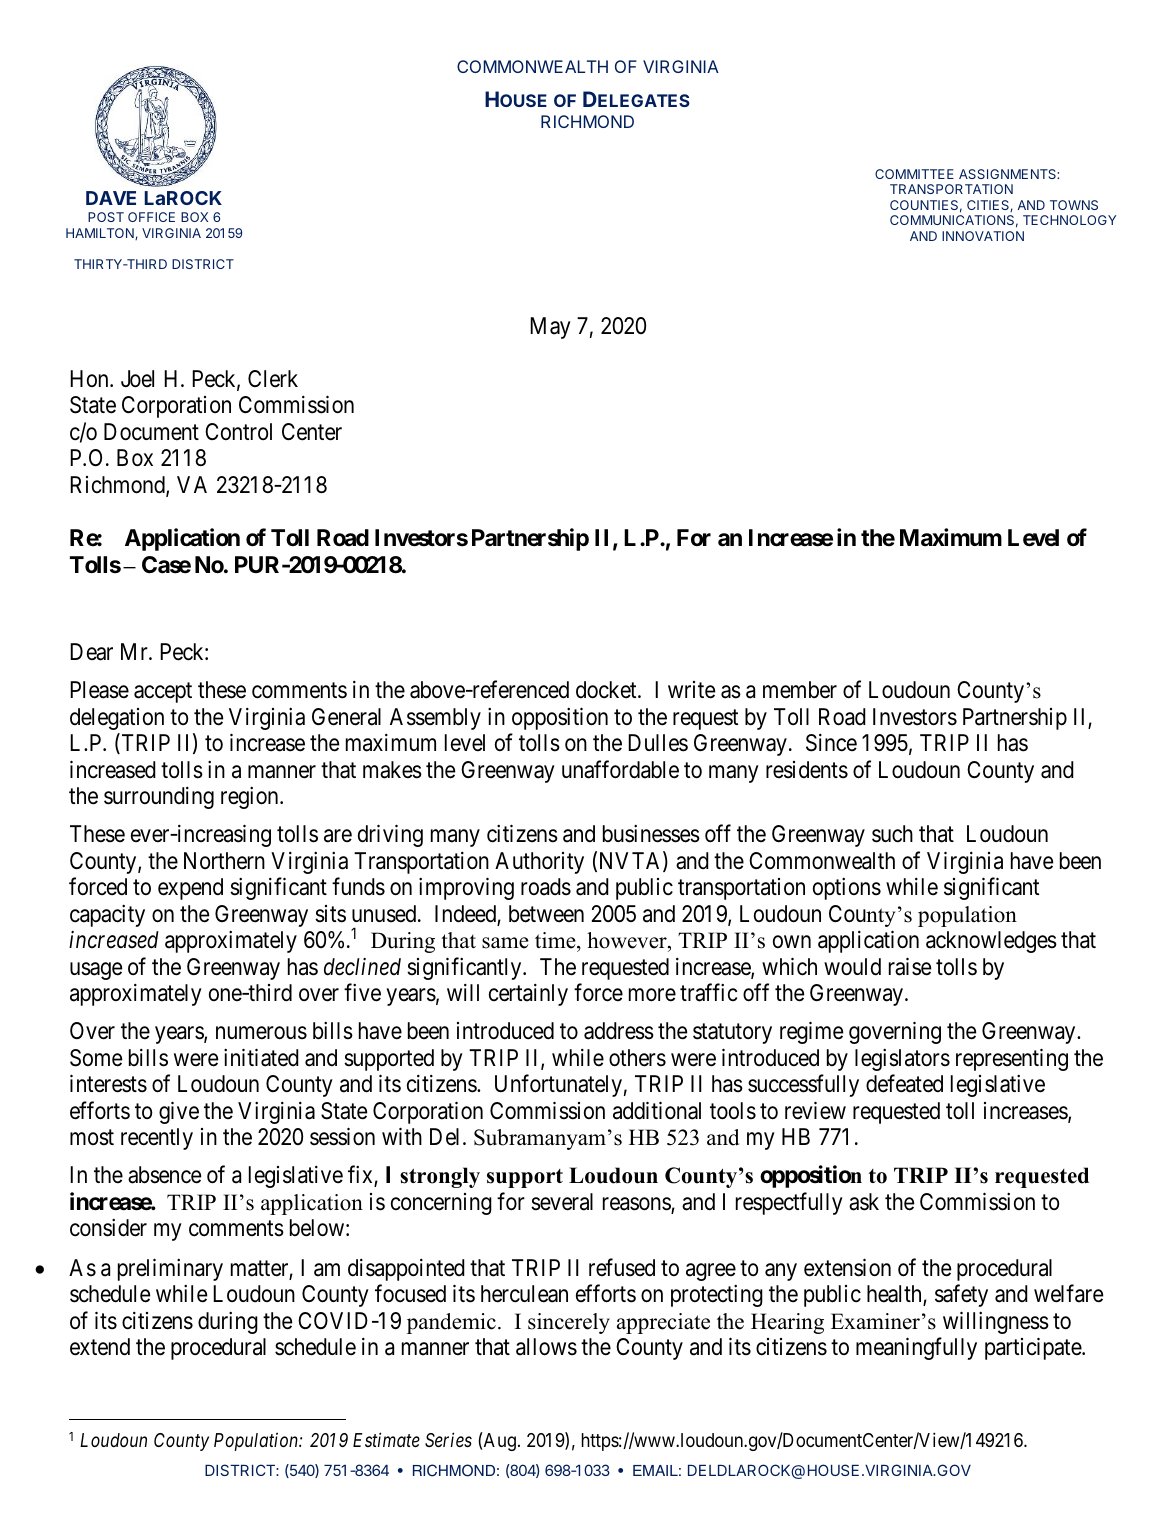  Describe the element at coordinates (892, 834) in the screenshot. I see `such` at that location.
